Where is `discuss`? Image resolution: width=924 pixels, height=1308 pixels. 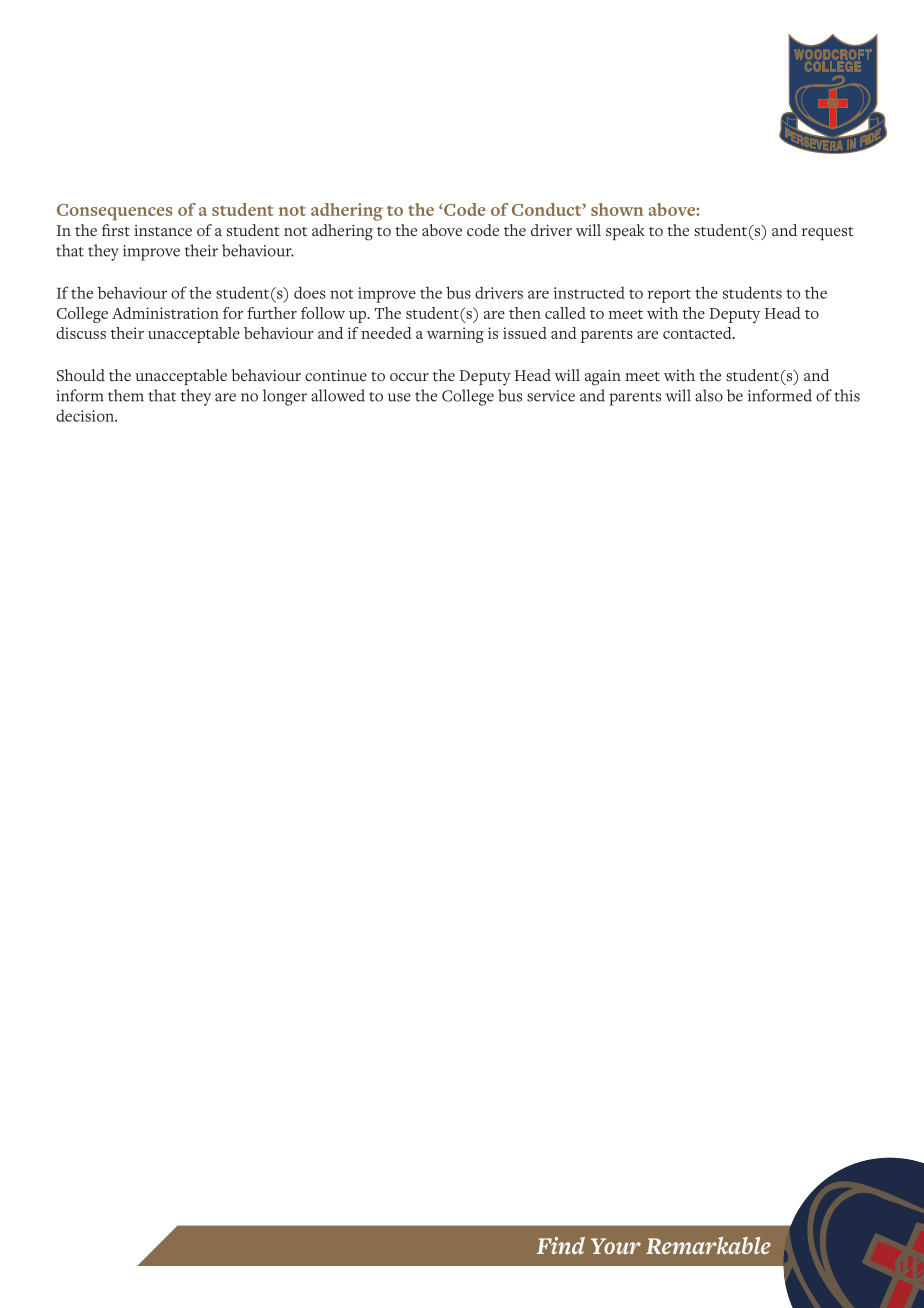 discuss is located at coordinates (81, 333).
